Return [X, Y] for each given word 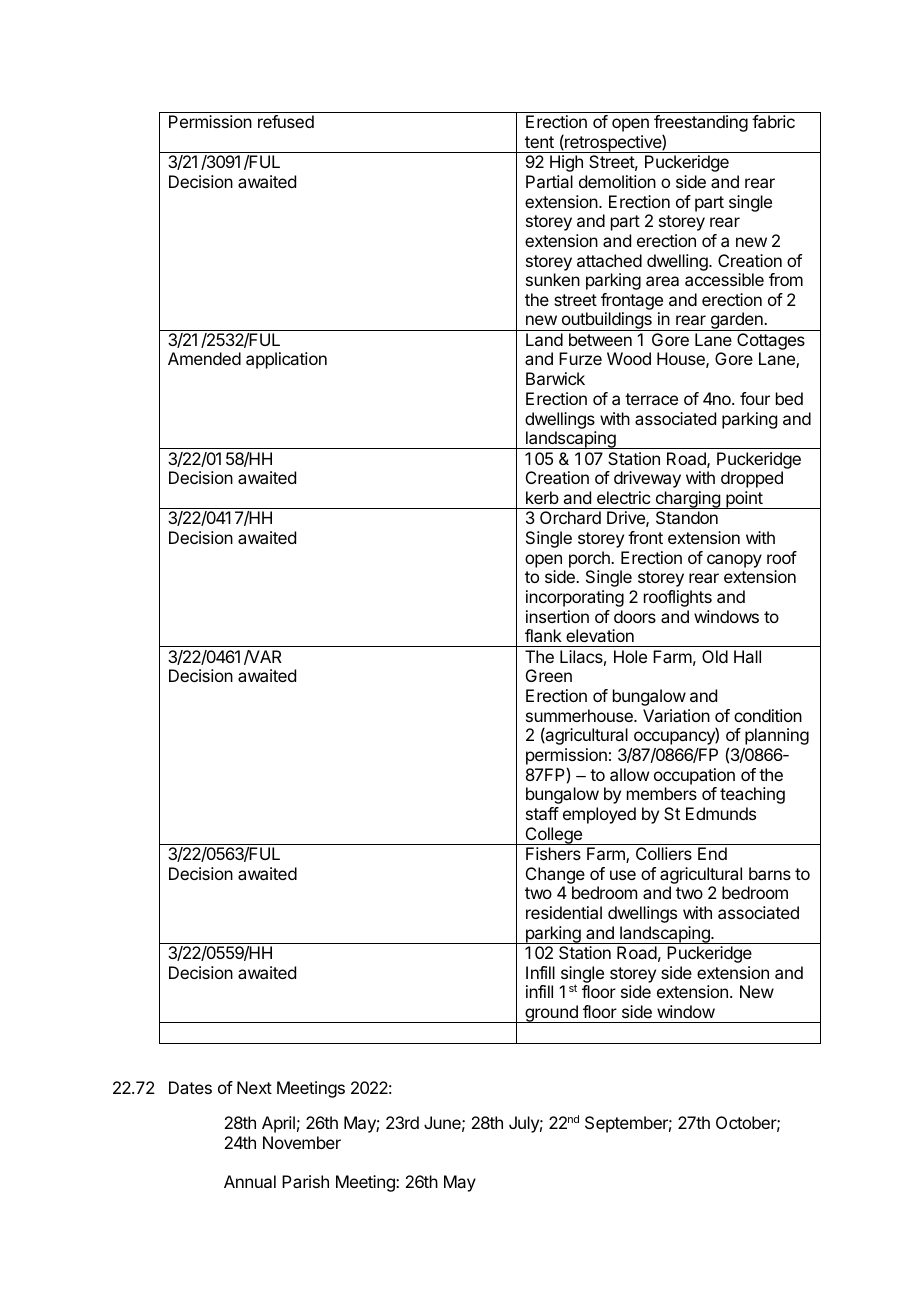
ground [551, 1014]
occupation [694, 776]
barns [770, 873]
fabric [773, 121]
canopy [734, 561]
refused [286, 121]
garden [736, 321]
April [278, 1124]
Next [254, 1087]
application [286, 360]
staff [542, 813]
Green [549, 675]
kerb [542, 497]
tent [539, 142]
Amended [204, 358]
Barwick [555, 378]
